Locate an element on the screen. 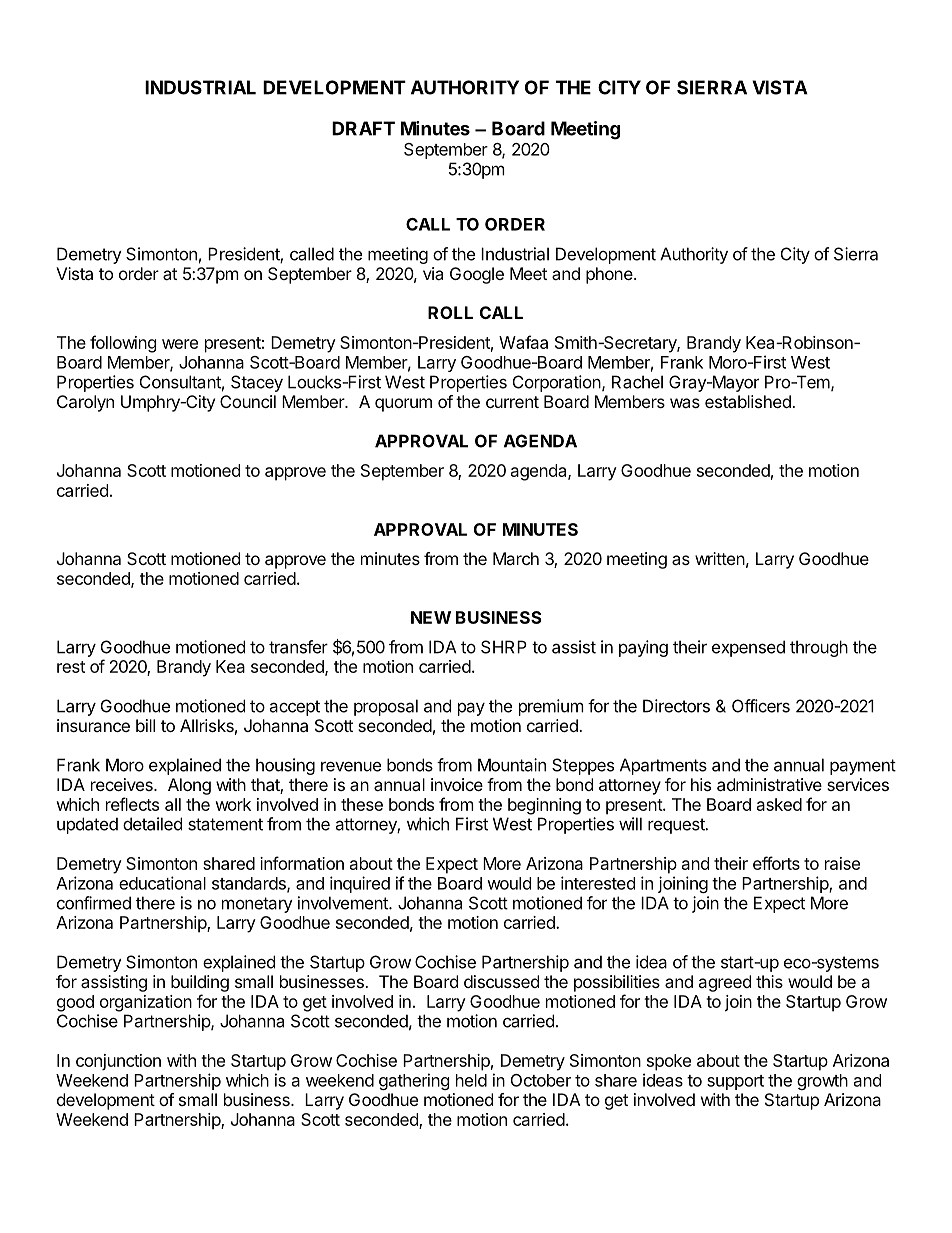 Image resolution: width=952 pixels, height=1233 pixels. Google is located at coordinates (477, 275).
